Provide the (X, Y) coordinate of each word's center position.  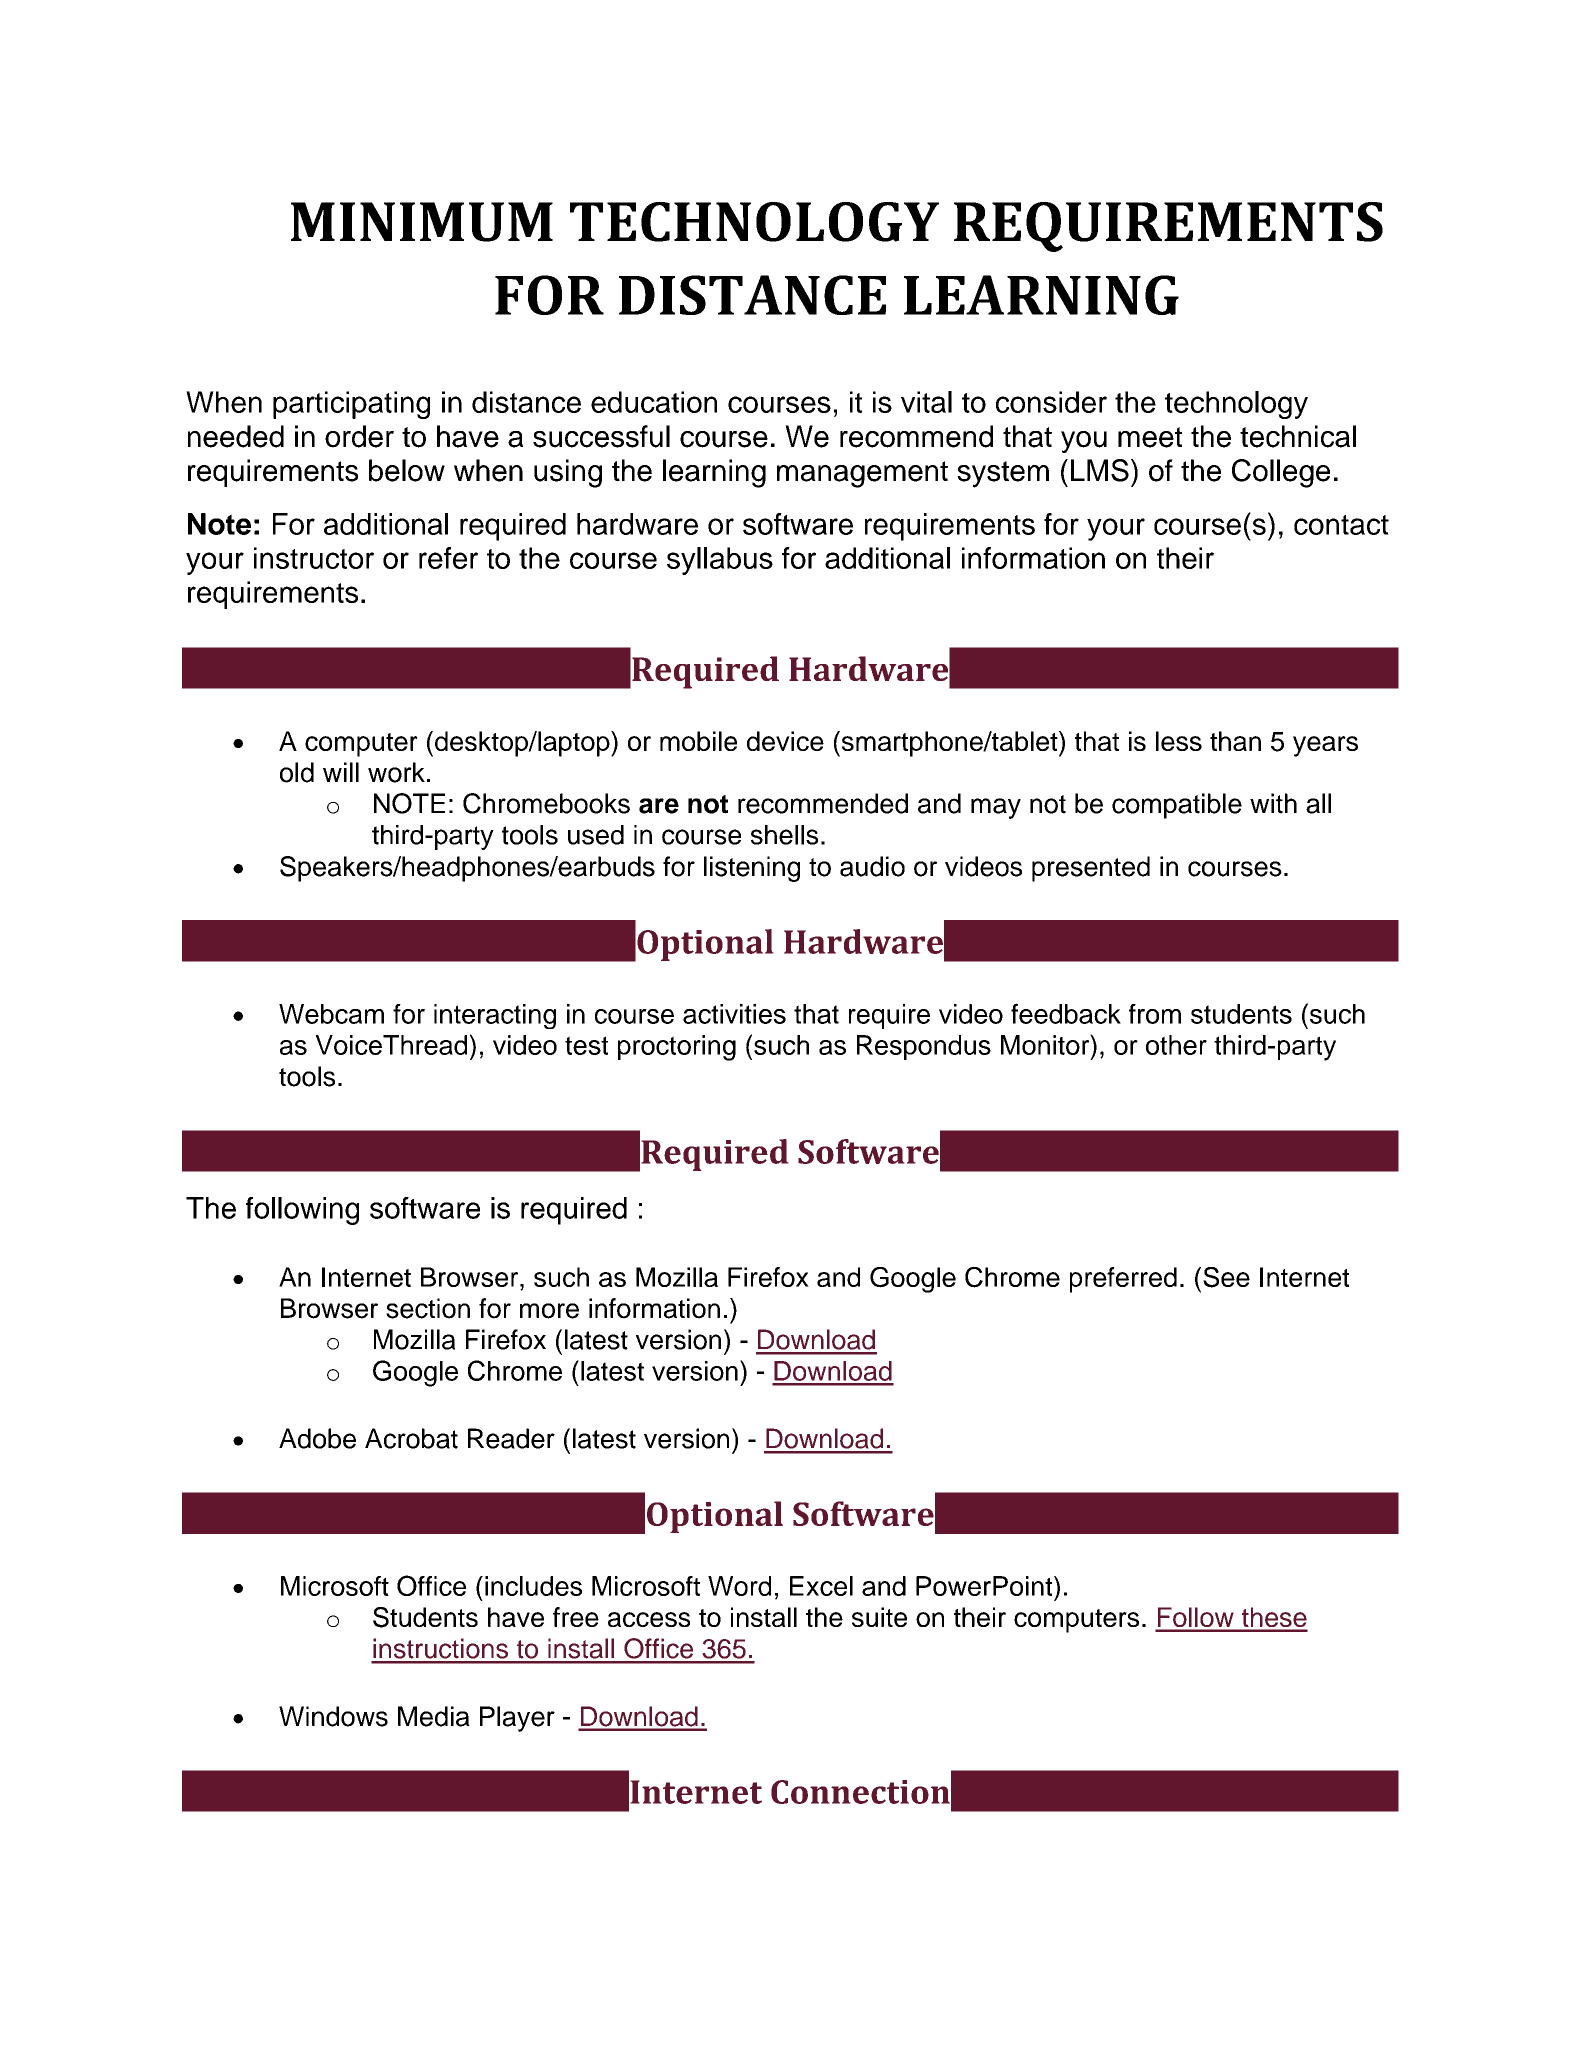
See (1226, 1277)
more (549, 1311)
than (1235, 741)
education (654, 402)
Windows (333, 1716)
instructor (314, 558)
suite (879, 1617)
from (1155, 1014)
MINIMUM (422, 222)
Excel (821, 1586)
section (428, 1308)
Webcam (331, 1014)
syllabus (720, 561)
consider (1051, 402)
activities (734, 1014)
